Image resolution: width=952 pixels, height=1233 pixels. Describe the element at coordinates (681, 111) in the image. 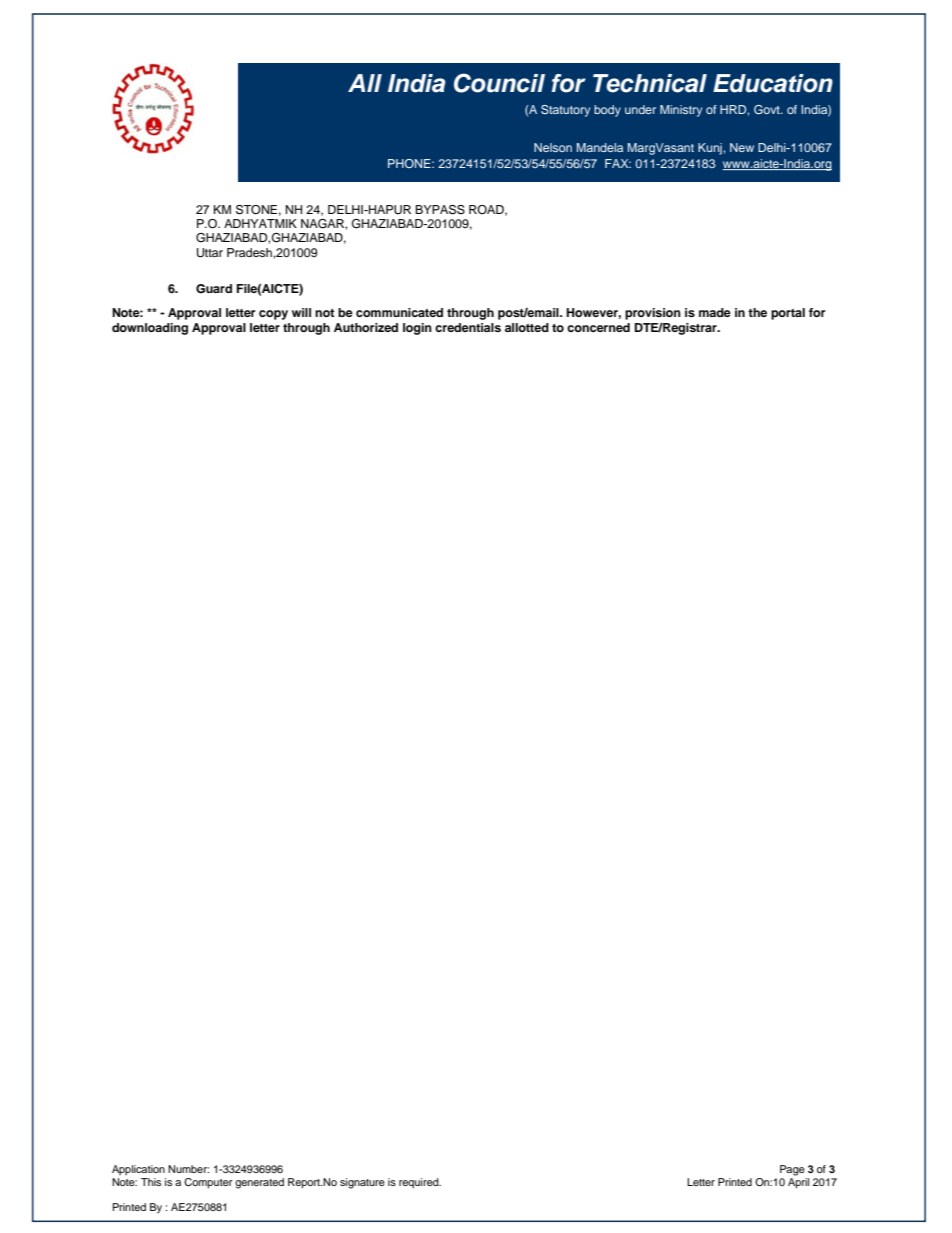

I see `Ministry` at that location.
